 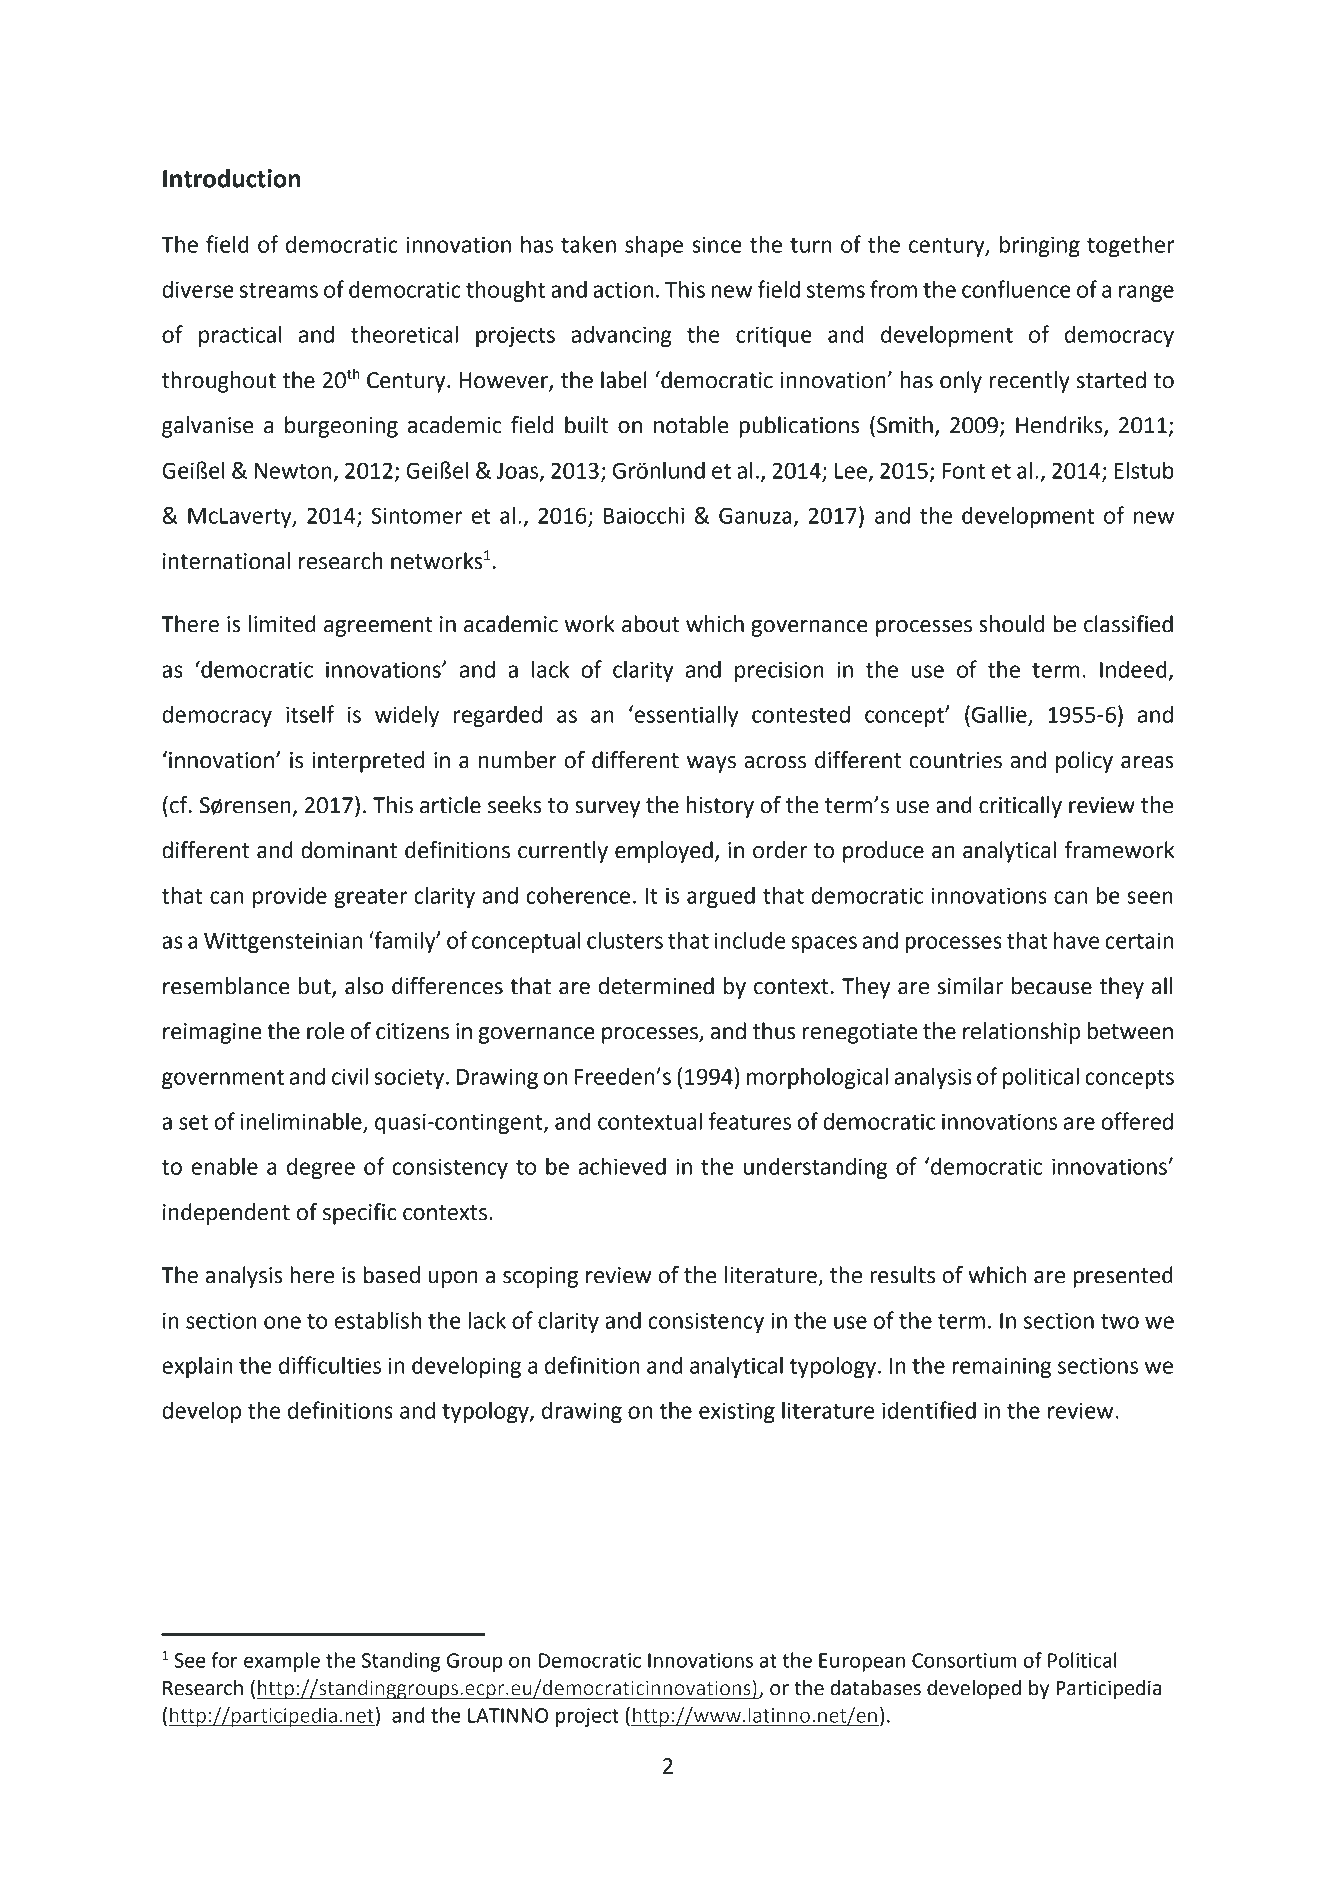 I want to click on example, so click(x=282, y=1662).
